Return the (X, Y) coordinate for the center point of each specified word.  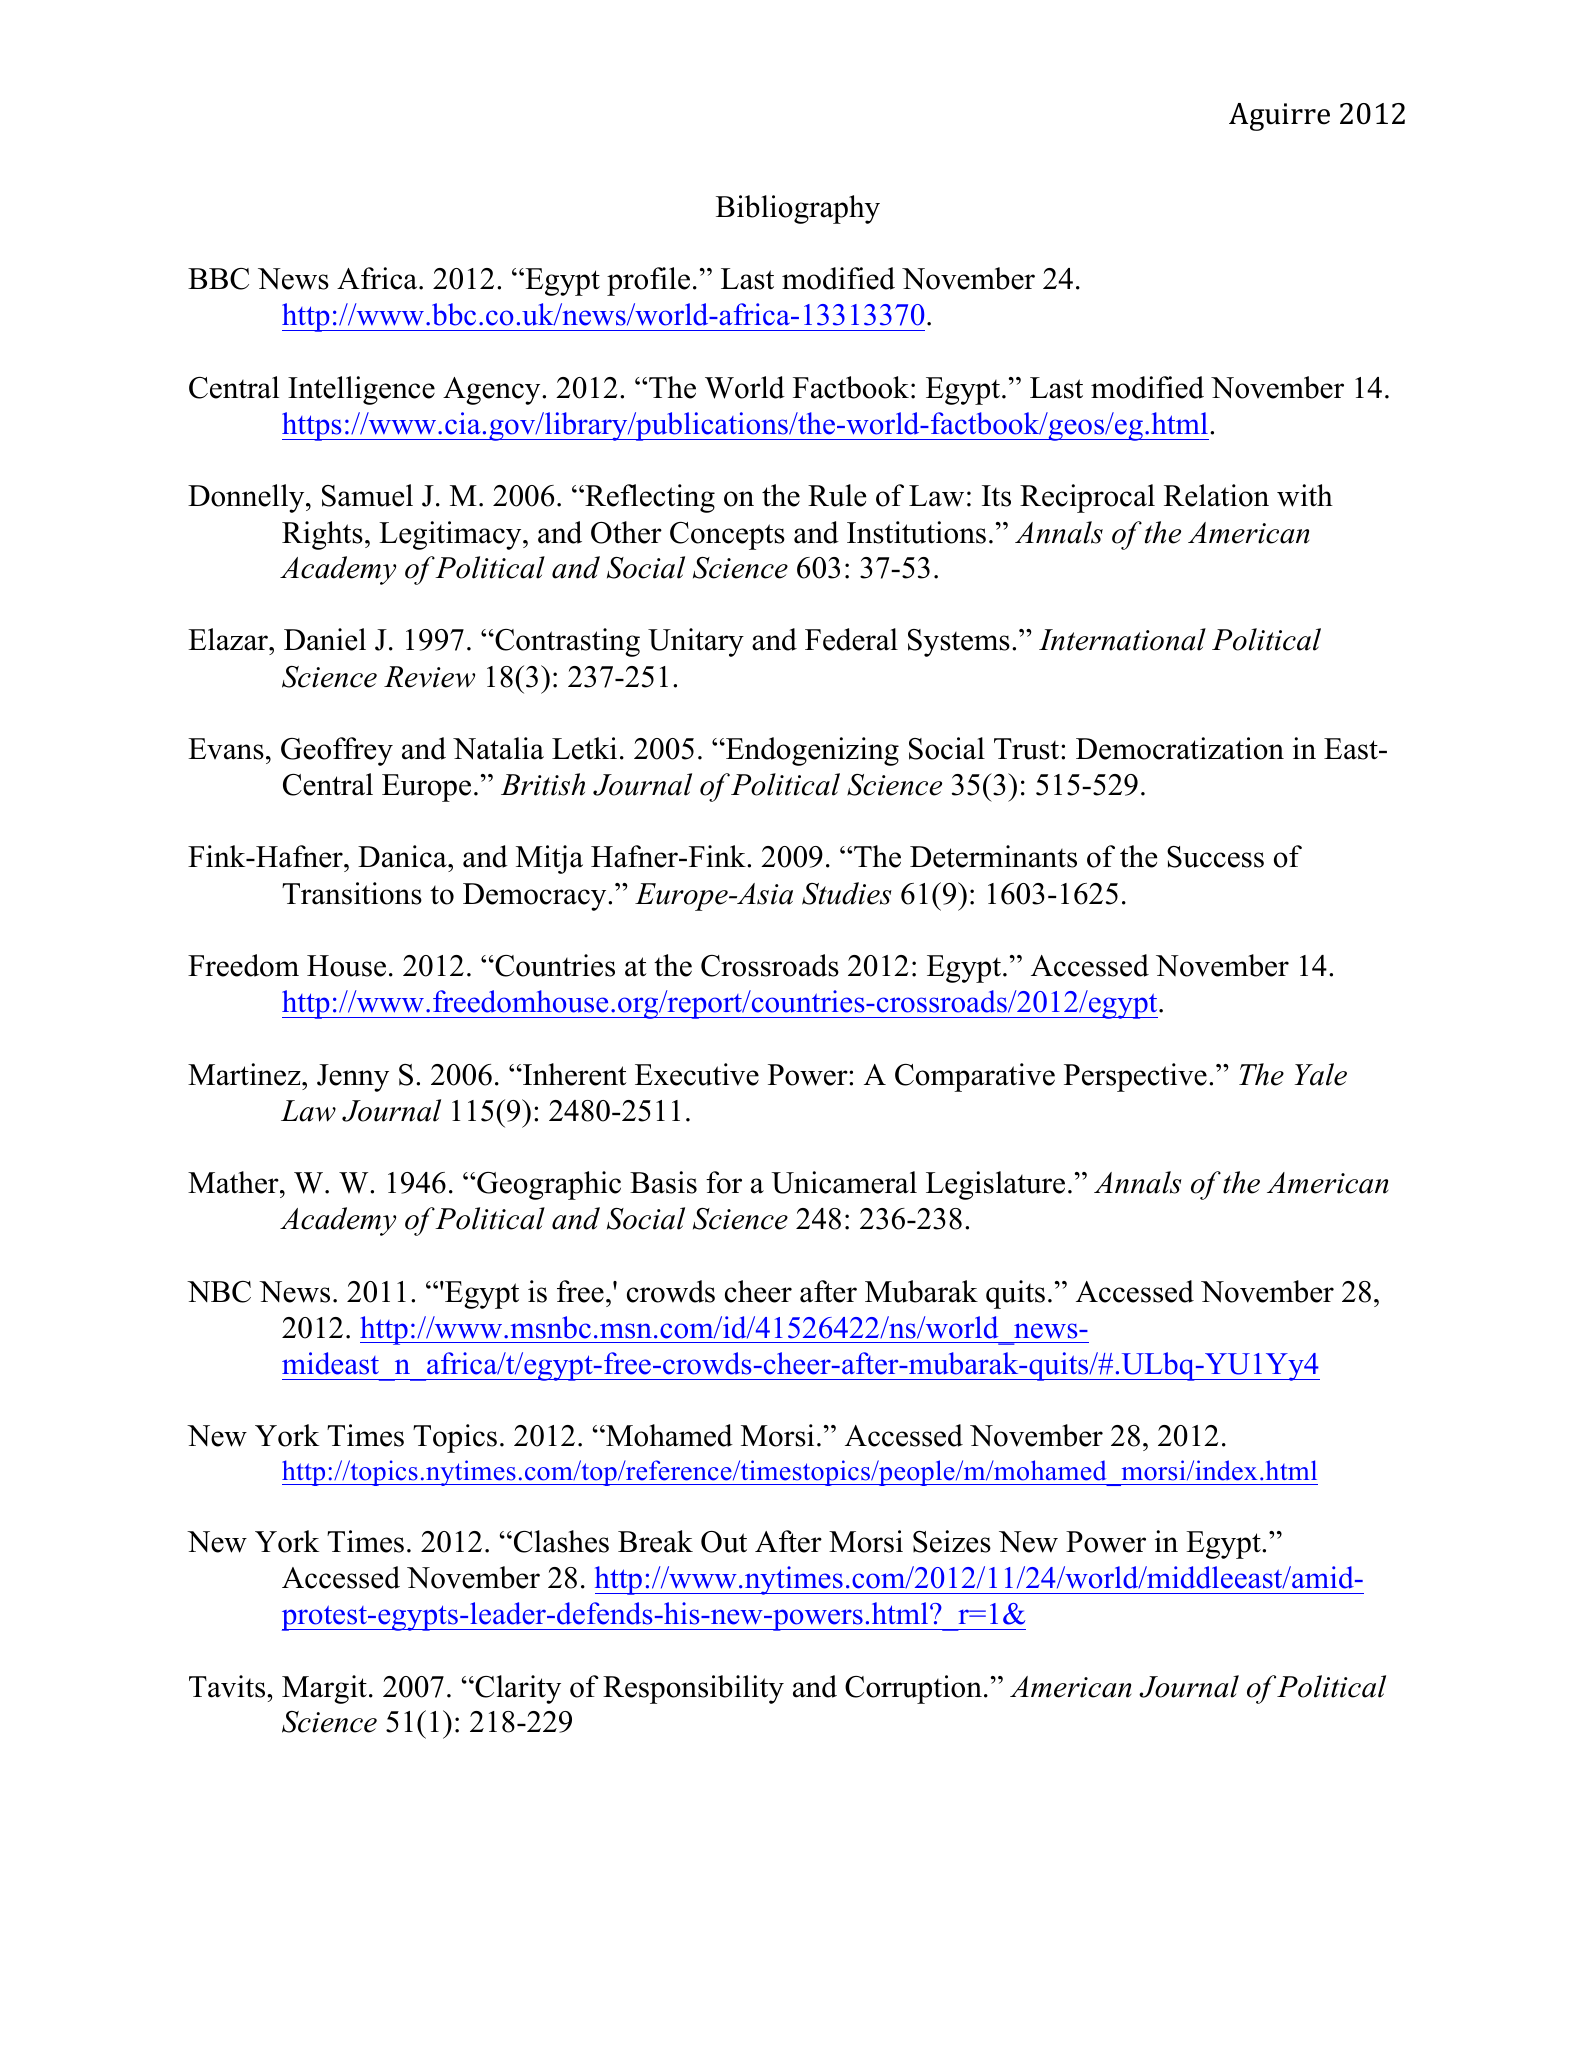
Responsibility (693, 1689)
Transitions (352, 893)
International (1122, 639)
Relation (1216, 495)
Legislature (995, 1185)
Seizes (952, 1541)
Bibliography (798, 209)
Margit (324, 1689)
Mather (234, 1182)
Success (1215, 857)
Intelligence (361, 390)
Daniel (325, 639)
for (724, 1182)
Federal (851, 639)
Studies (847, 893)
